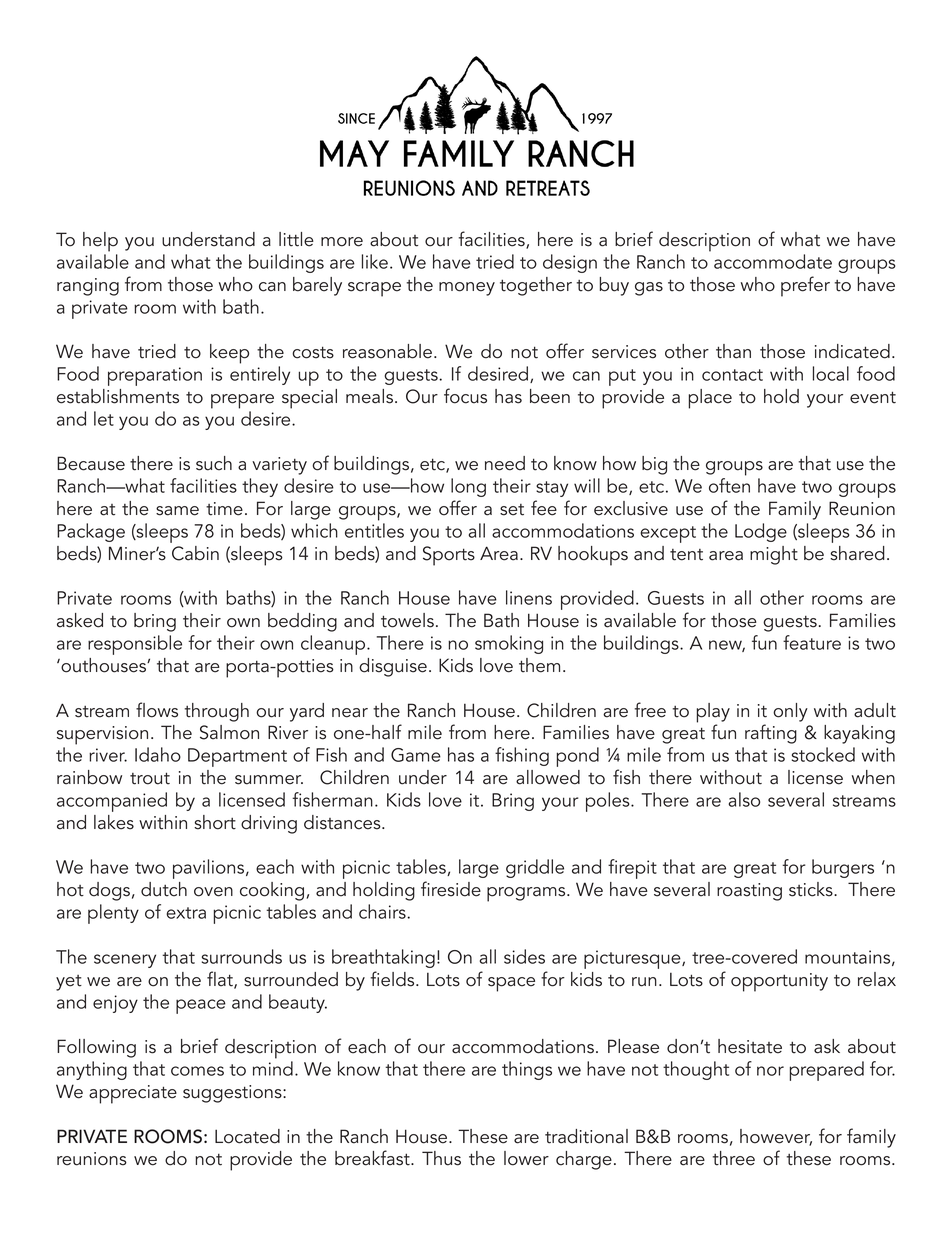  I want to click on however, so click(776, 1137).
